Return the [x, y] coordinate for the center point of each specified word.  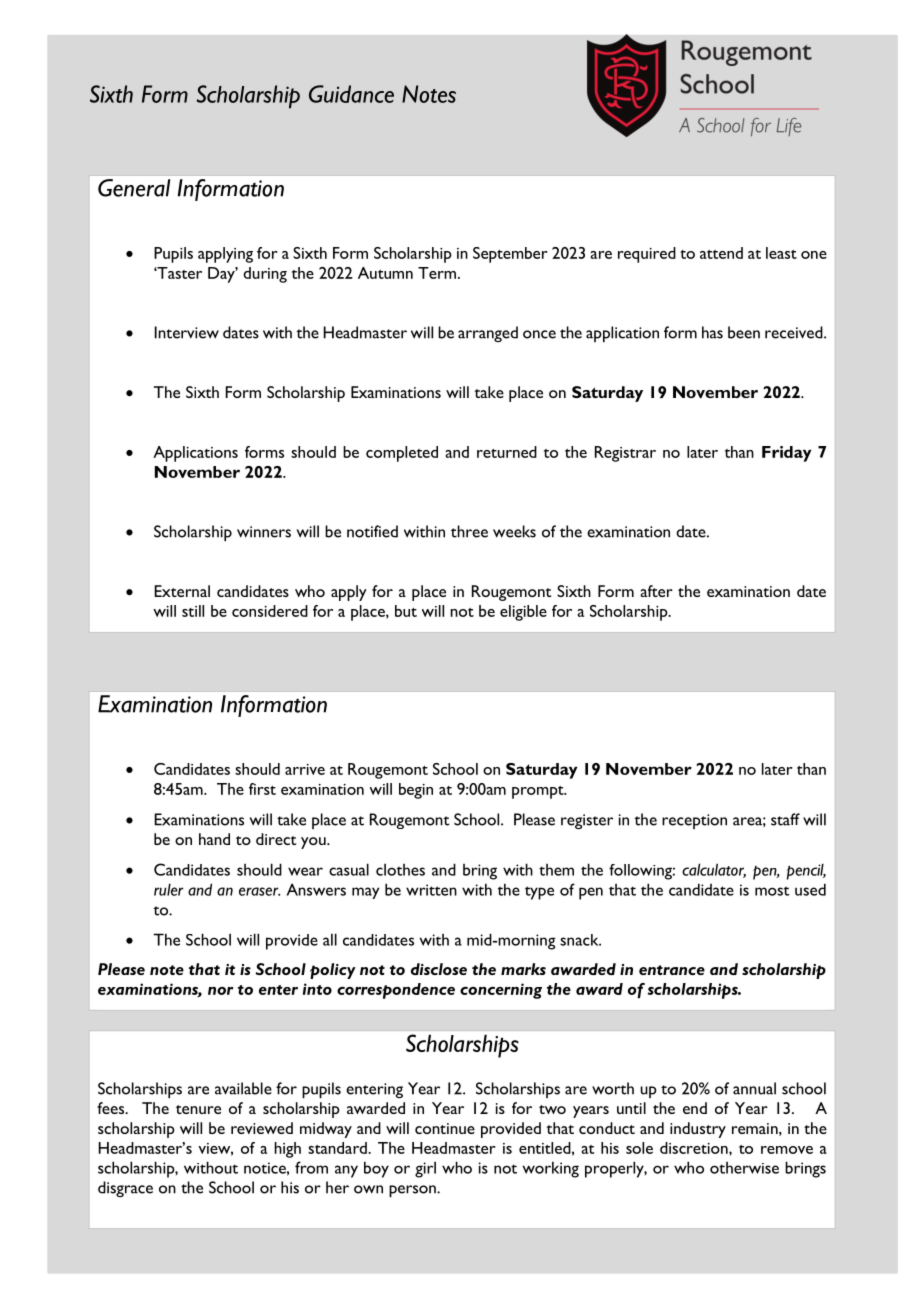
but [406, 611]
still [193, 611]
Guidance [351, 94]
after [656, 591]
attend [721, 253]
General [134, 188]
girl [425, 1169]
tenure [198, 1109]
